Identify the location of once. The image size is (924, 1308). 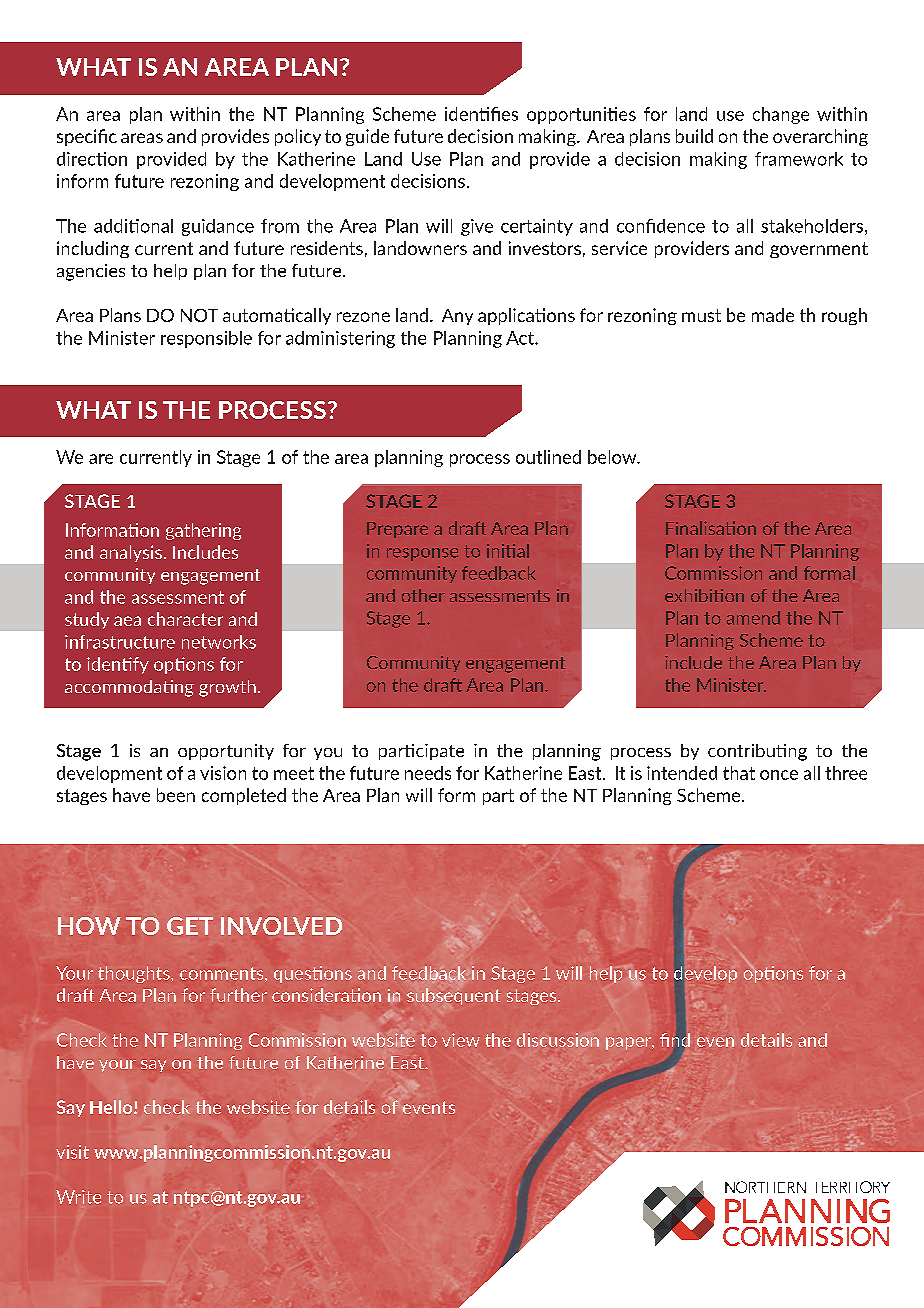
(779, 775).
